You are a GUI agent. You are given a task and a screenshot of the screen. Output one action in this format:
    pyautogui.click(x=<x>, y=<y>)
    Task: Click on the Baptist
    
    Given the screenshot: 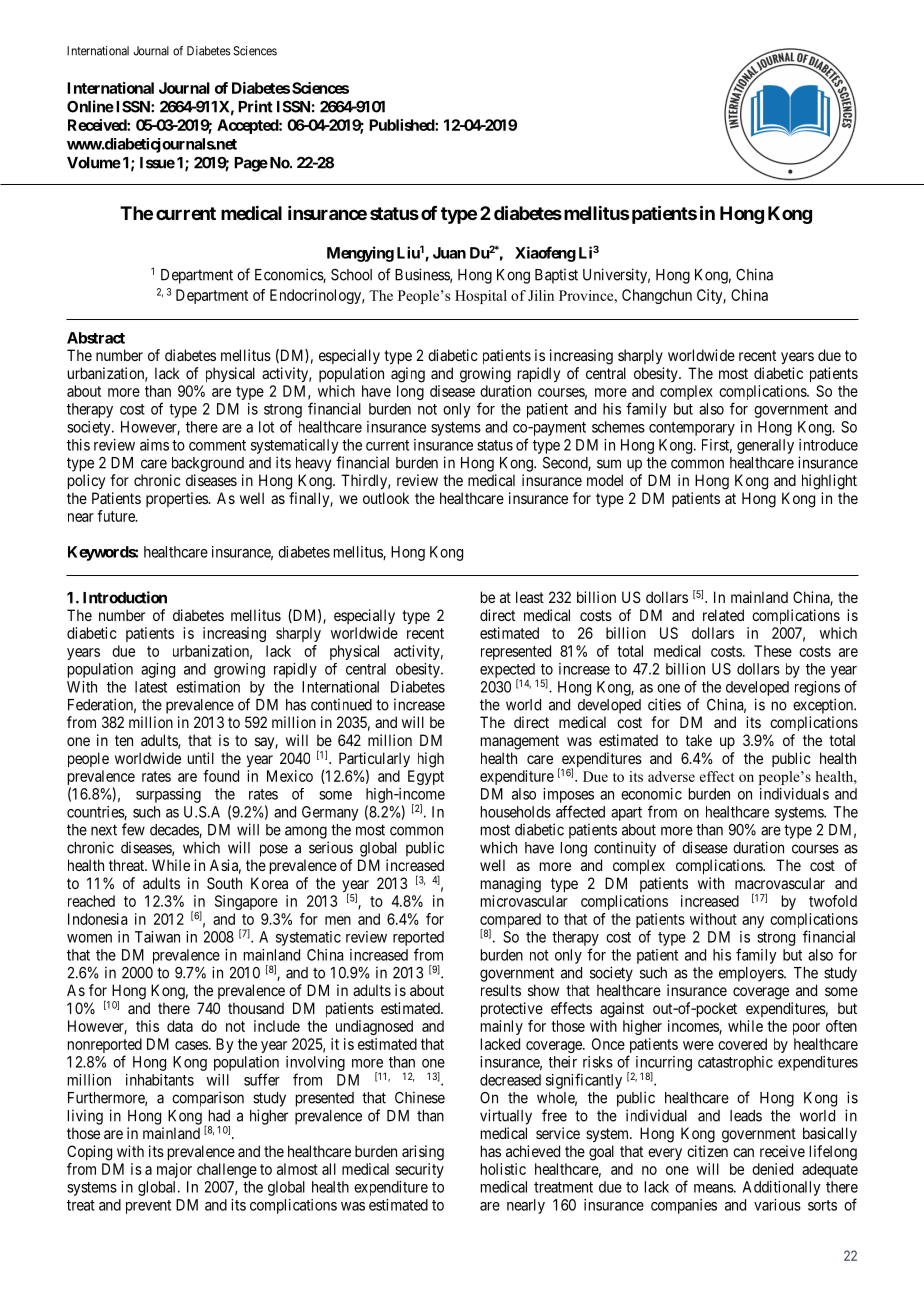 What is the action you would take?
    pyautogui.click(x=556, y=276)
